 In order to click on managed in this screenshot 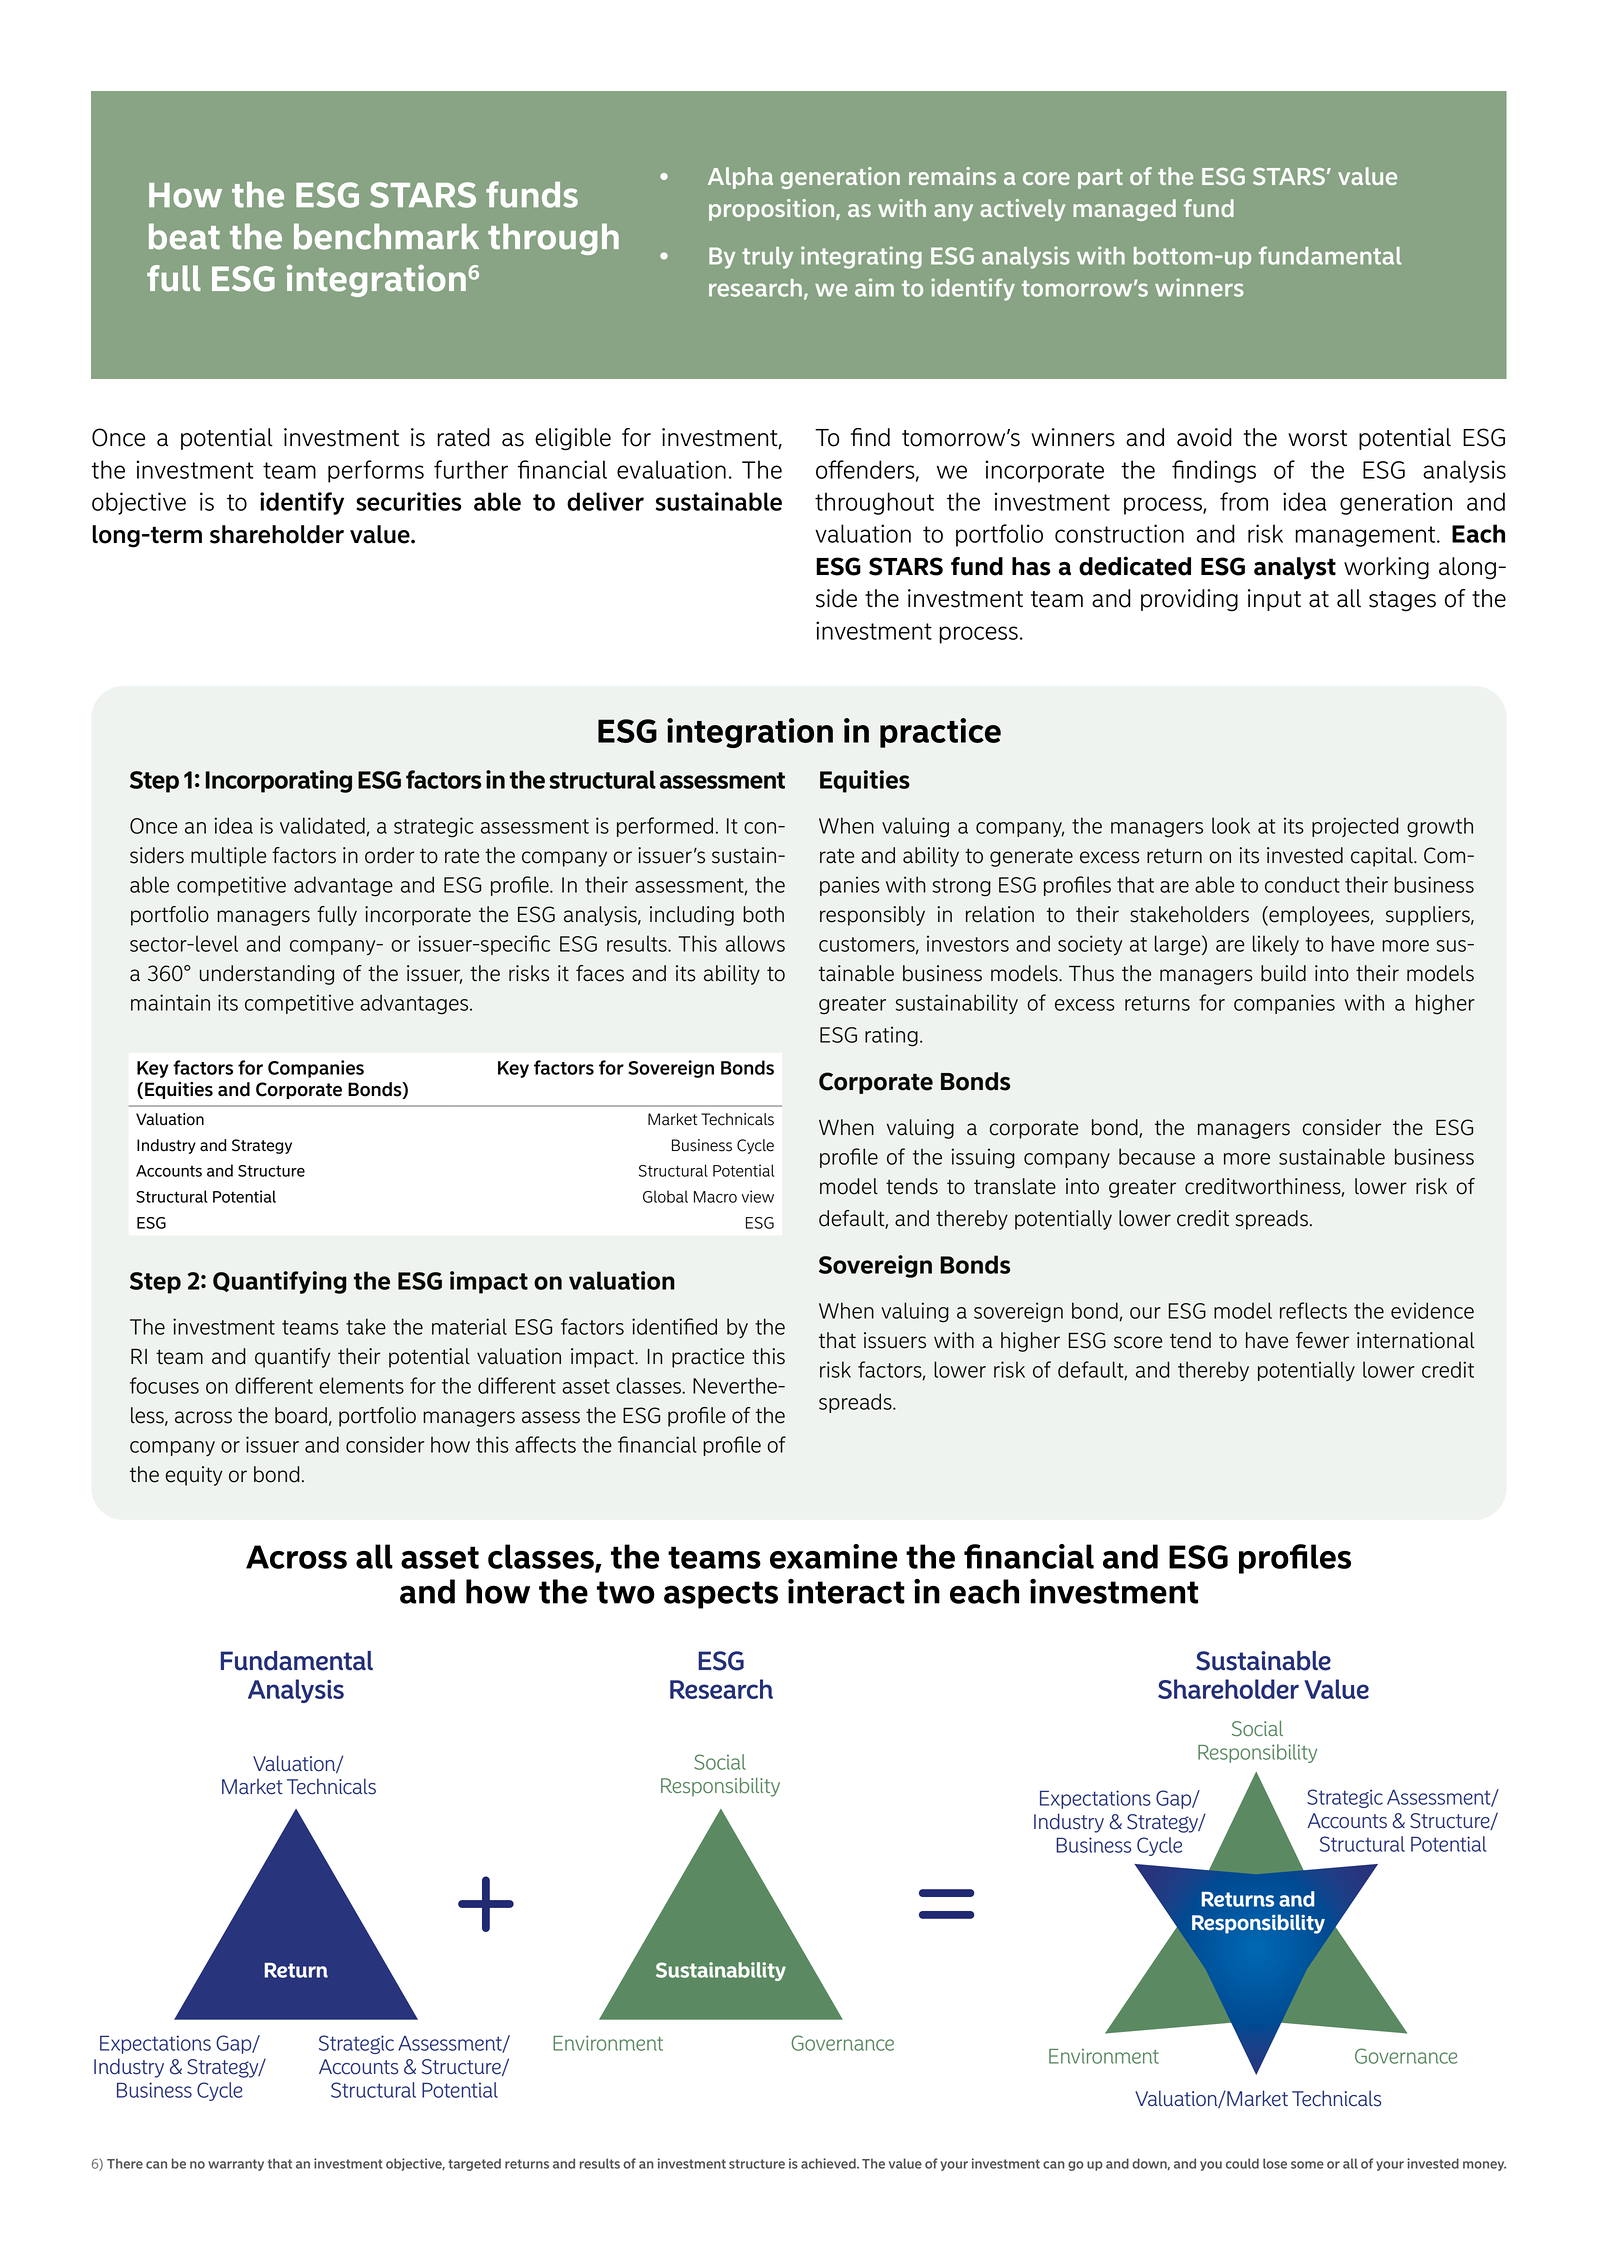, I will do `click(1124, 210)`.
